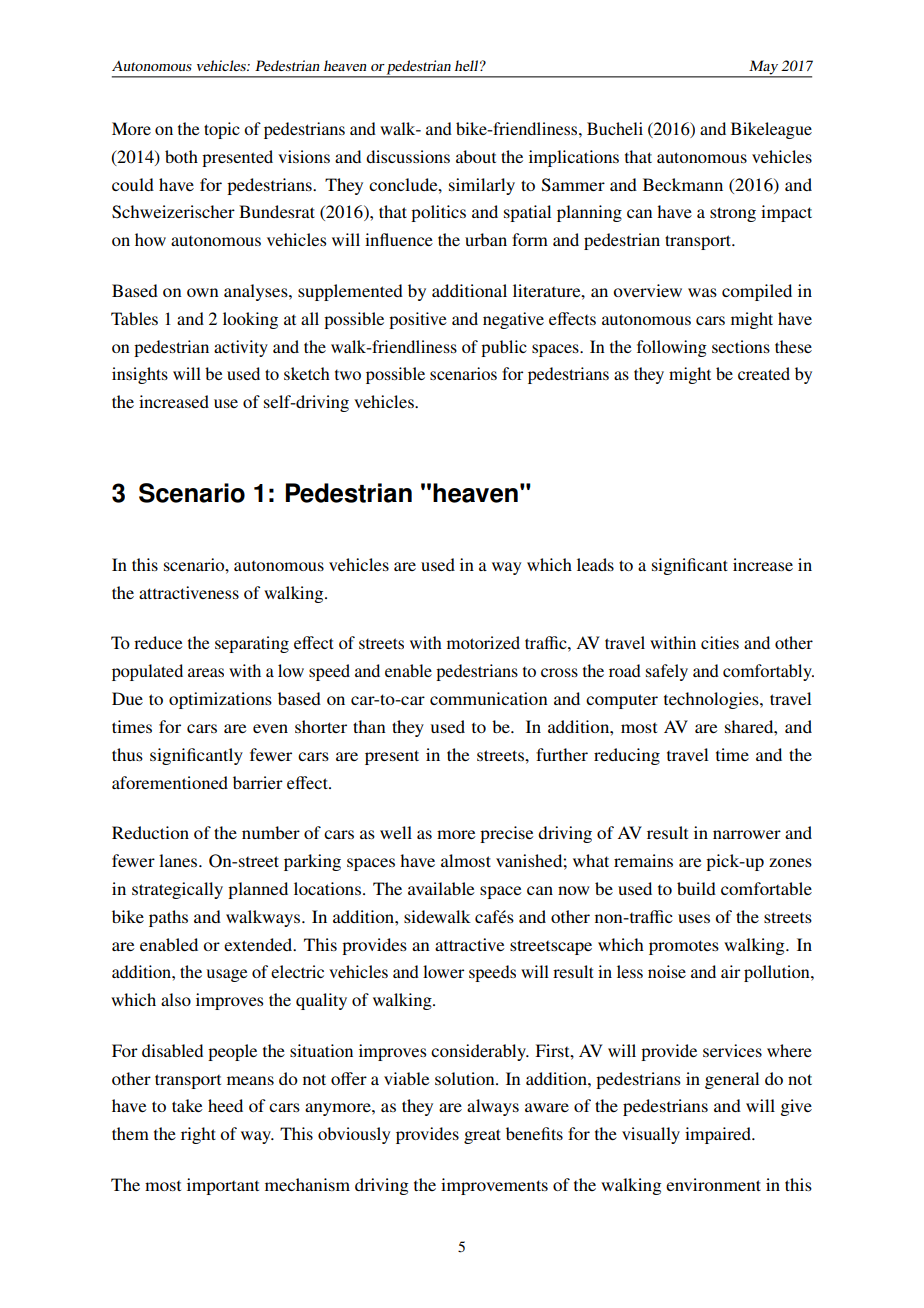 This screenshot has width=924, height=1308. I want to click on precise, so click(506, 834).
